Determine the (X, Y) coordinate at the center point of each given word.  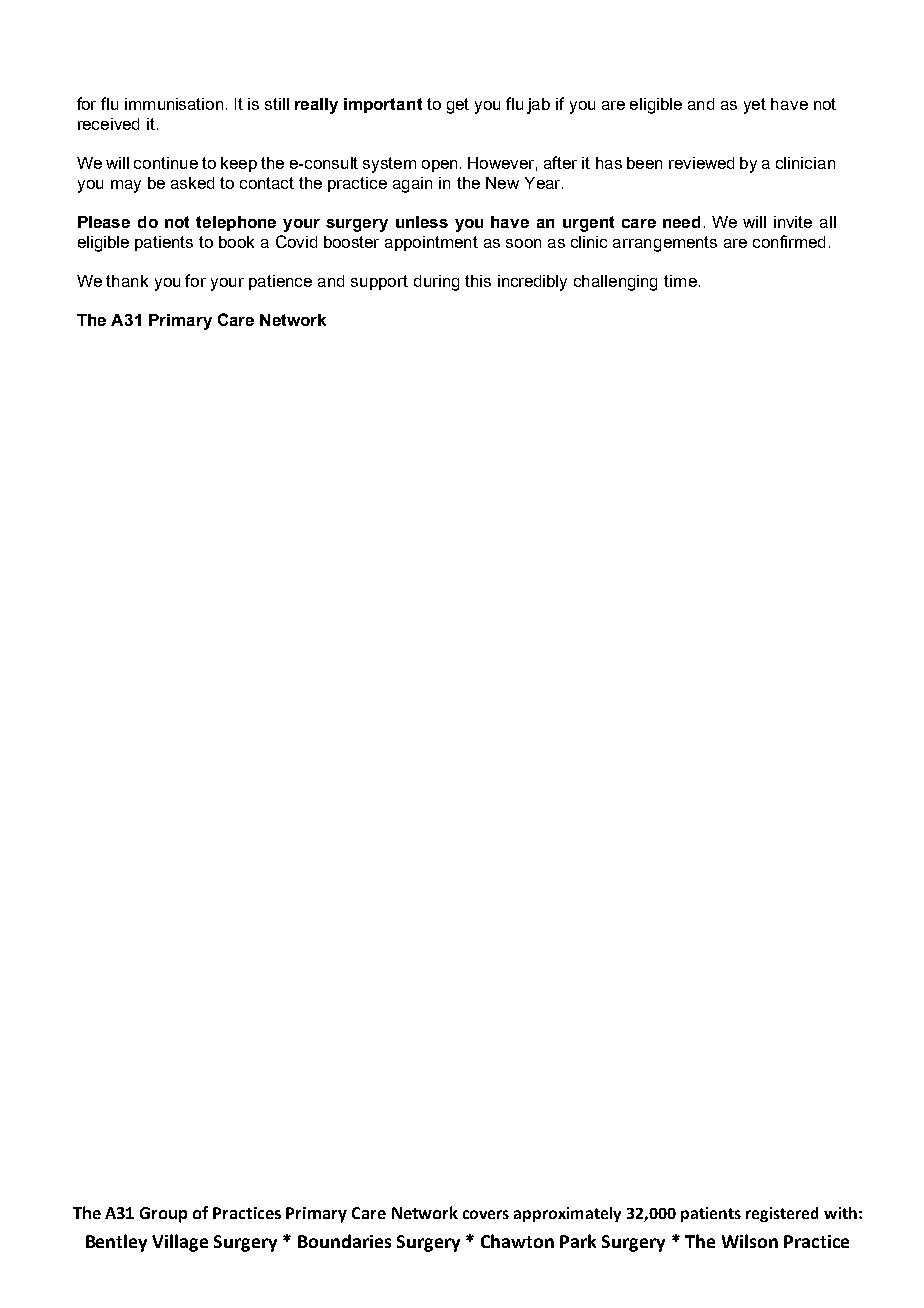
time (680, 281)
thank (127, 281)
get (458, 106)
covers (486, 1214)
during (436, 283)
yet (755, 106)
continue (166, 163)
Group (163, 1215)
